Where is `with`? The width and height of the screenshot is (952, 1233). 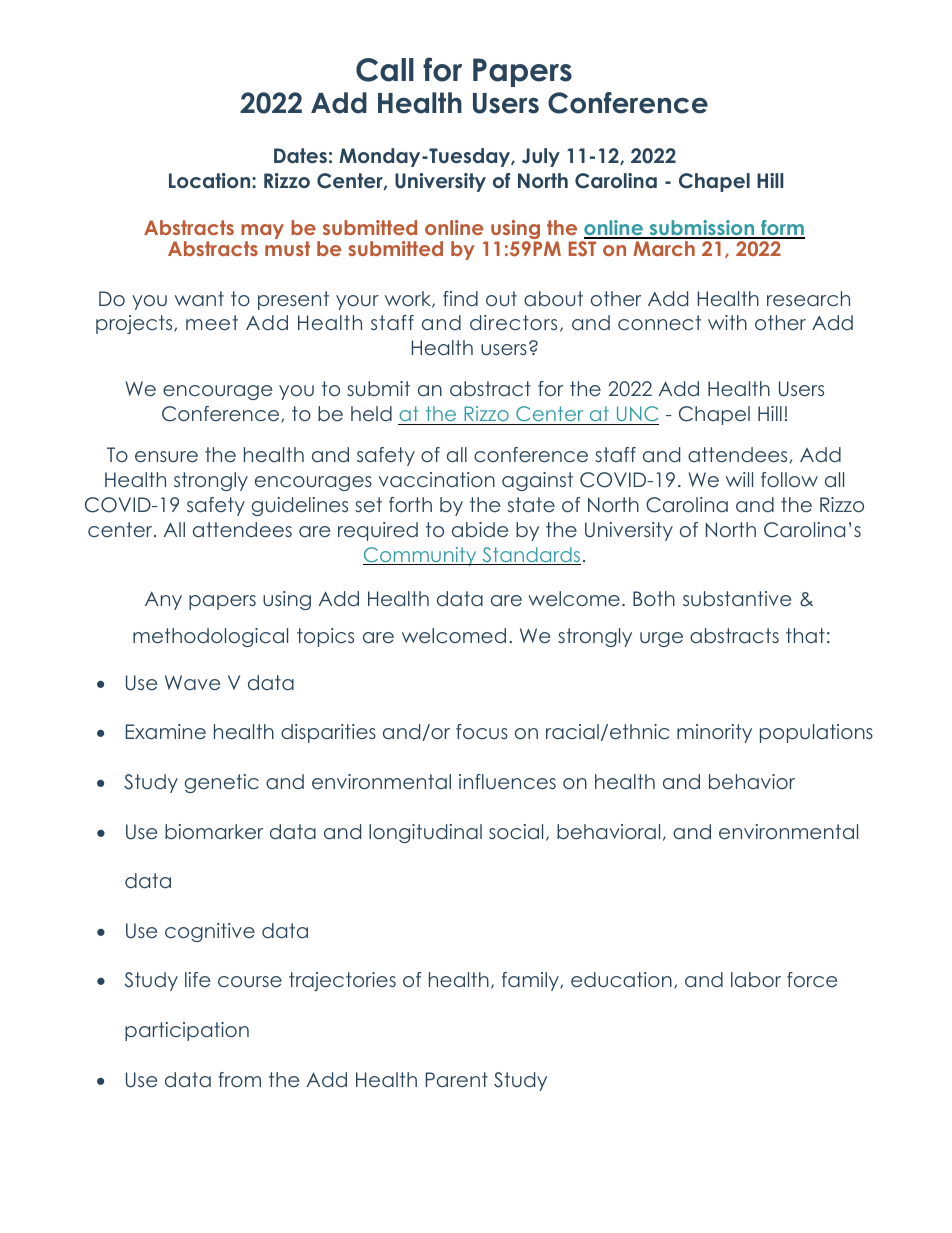 with is located at coordinates (727, 322).
